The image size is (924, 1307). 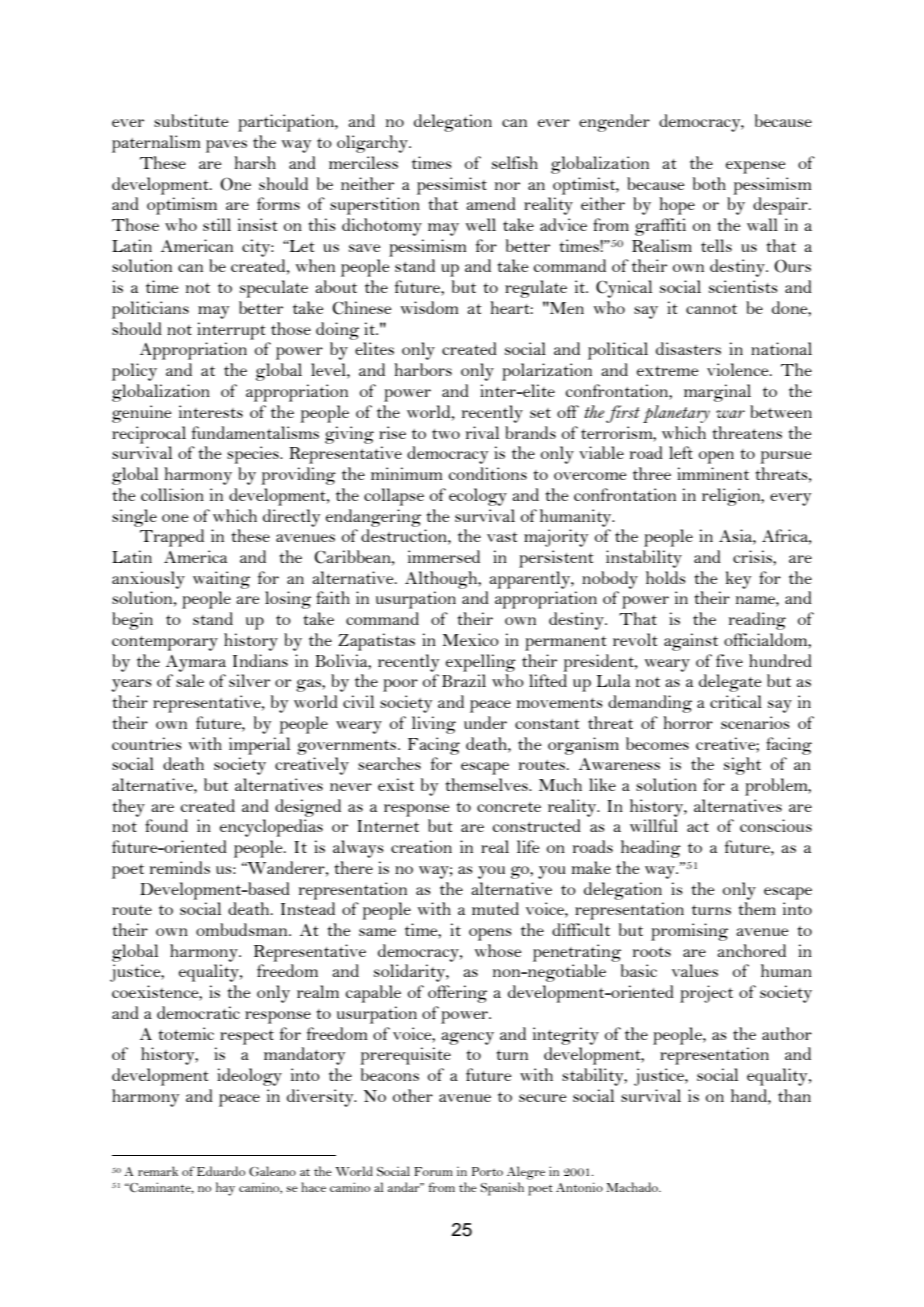 I want to click on imminent, so click(x=713, y=473).
